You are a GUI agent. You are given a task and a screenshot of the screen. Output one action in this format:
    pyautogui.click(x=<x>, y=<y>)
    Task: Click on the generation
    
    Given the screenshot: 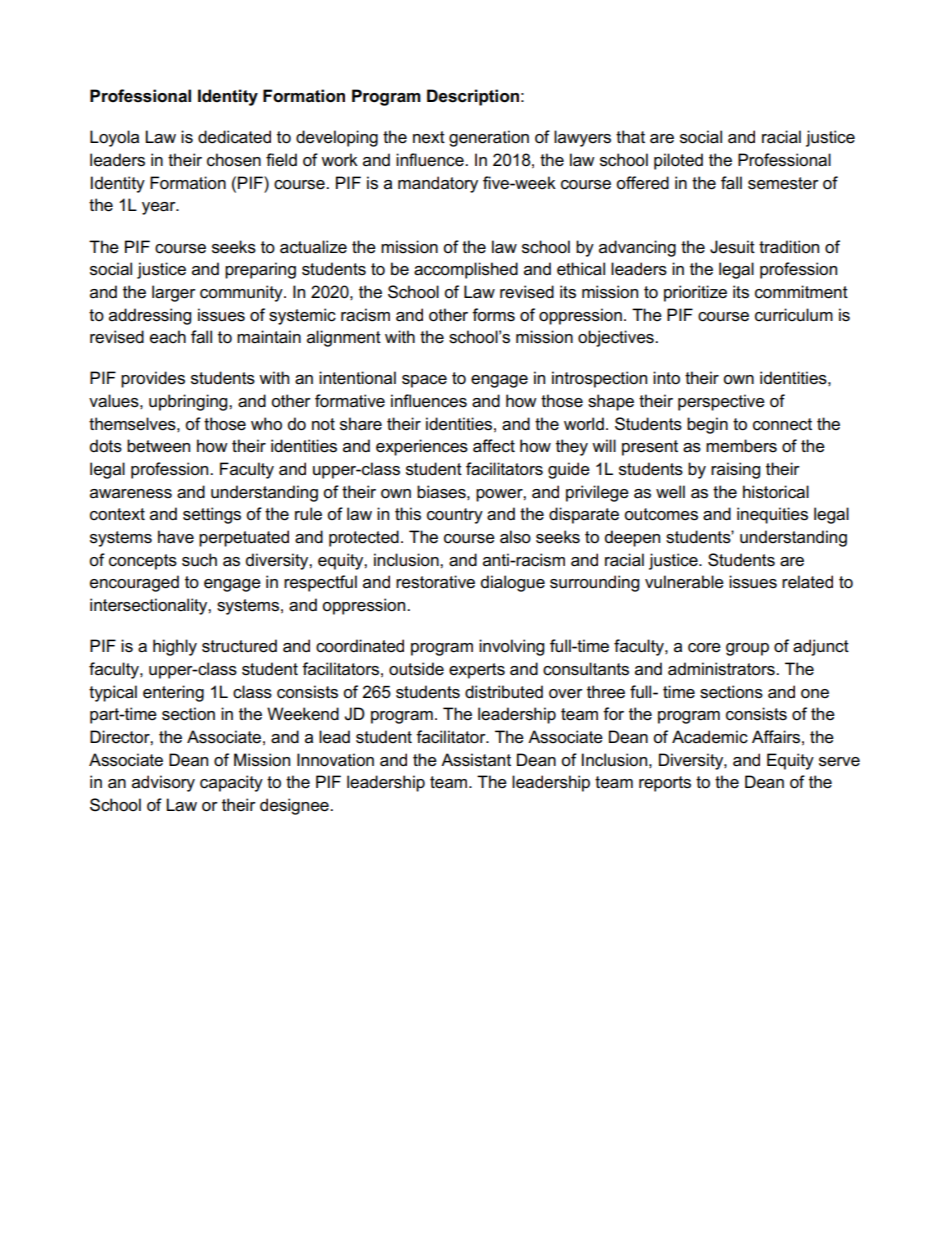 What is the action you would take?
    pyautogui.click(x=489, y=138)
